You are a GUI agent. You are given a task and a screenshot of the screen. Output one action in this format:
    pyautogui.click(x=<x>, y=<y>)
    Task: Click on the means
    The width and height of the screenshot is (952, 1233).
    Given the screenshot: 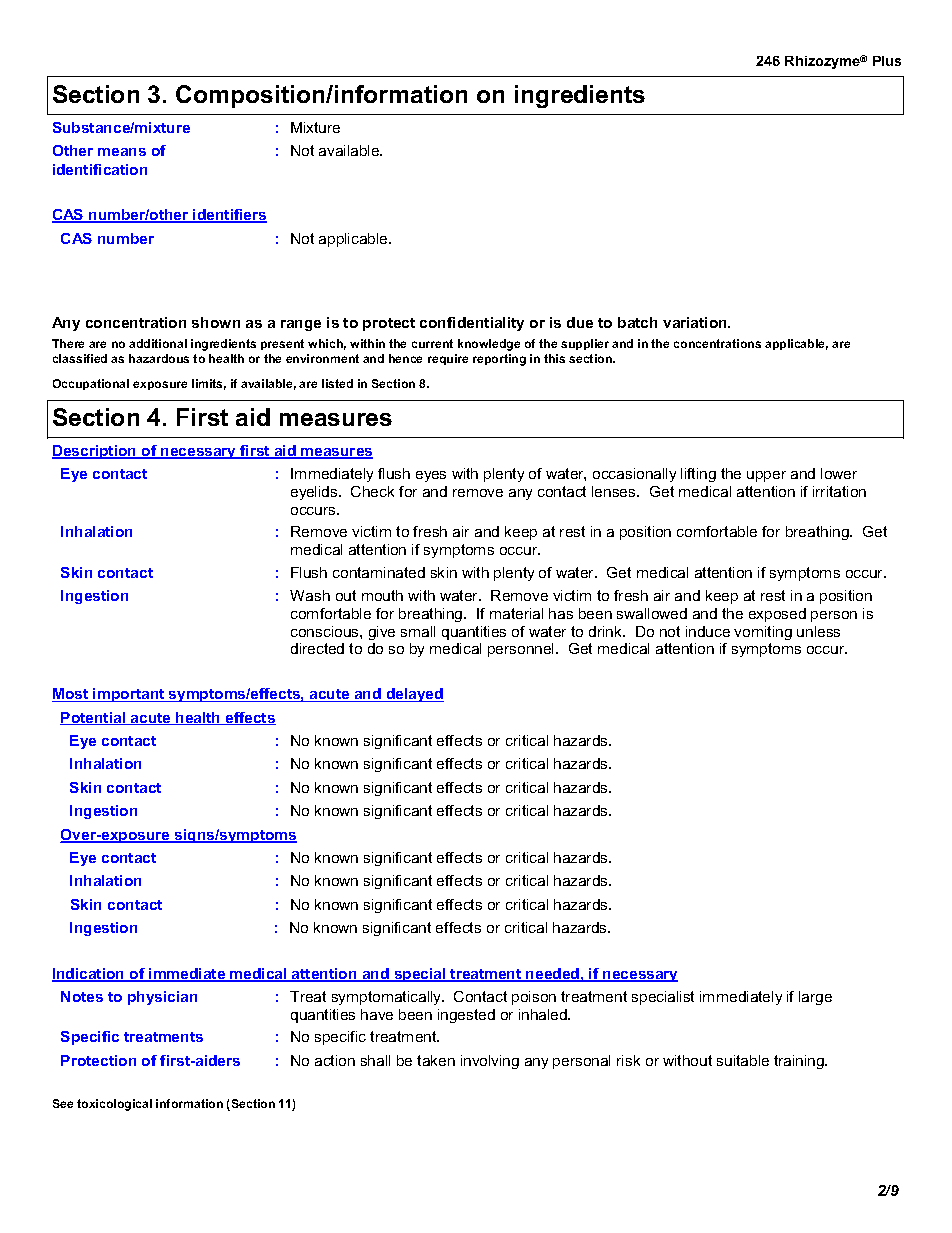 What is the action you would take?
    pyautogui.click(x=122, y=152)
